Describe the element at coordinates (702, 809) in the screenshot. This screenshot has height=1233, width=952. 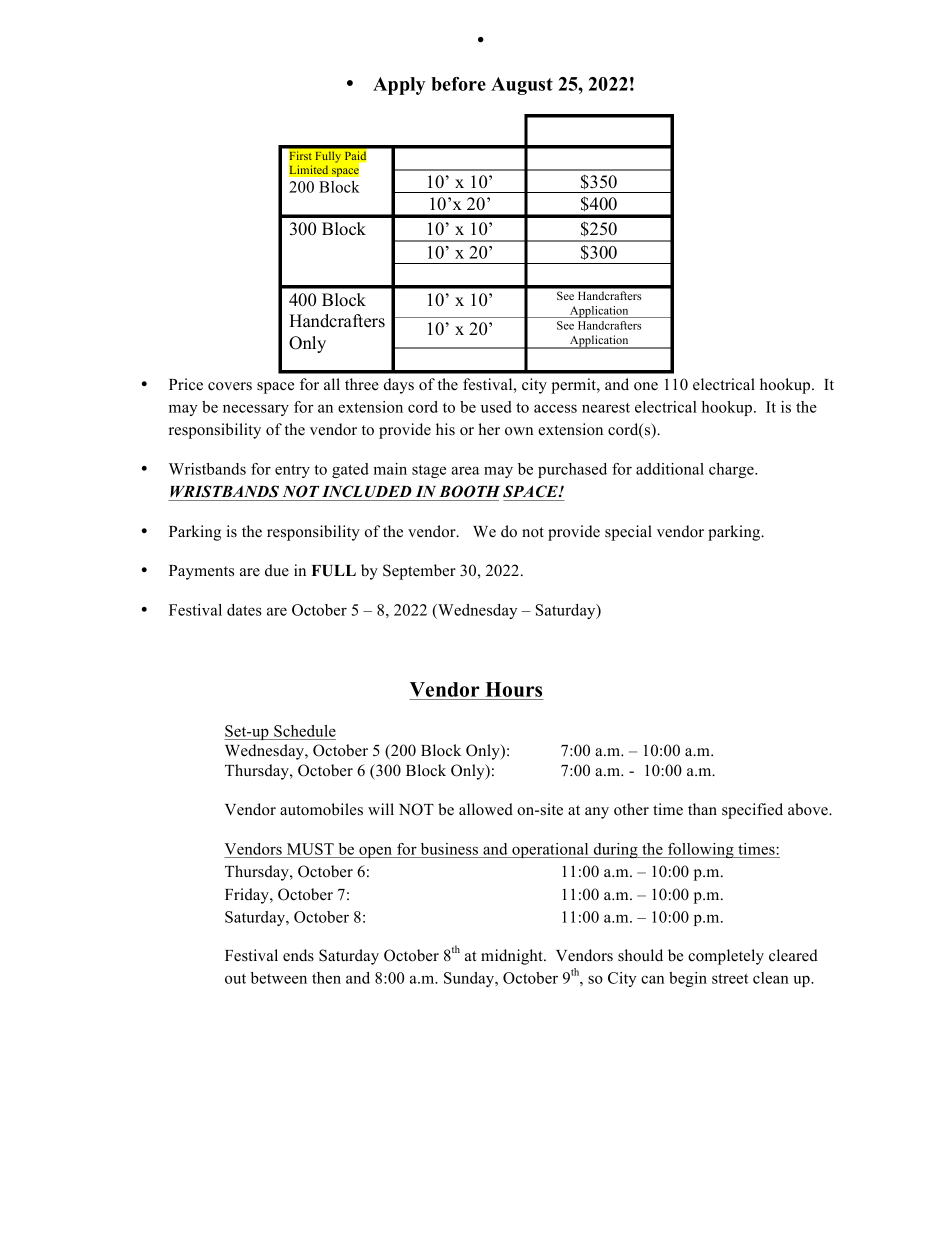
I see `than` at that location.
